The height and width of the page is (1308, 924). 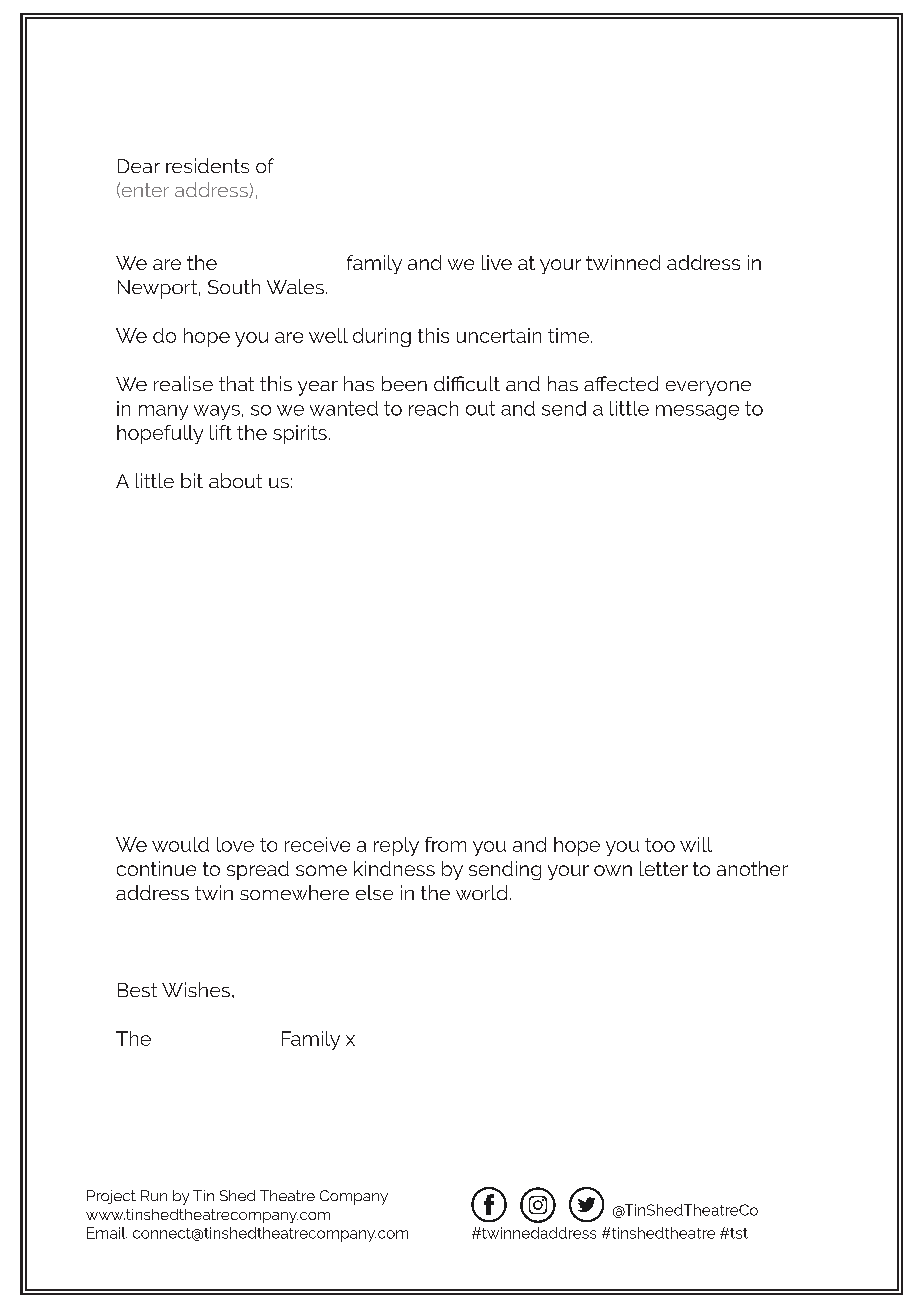 What do you see at coordinates (697, 412) in the page?
I see `message` at bounding box center [697, 412].
